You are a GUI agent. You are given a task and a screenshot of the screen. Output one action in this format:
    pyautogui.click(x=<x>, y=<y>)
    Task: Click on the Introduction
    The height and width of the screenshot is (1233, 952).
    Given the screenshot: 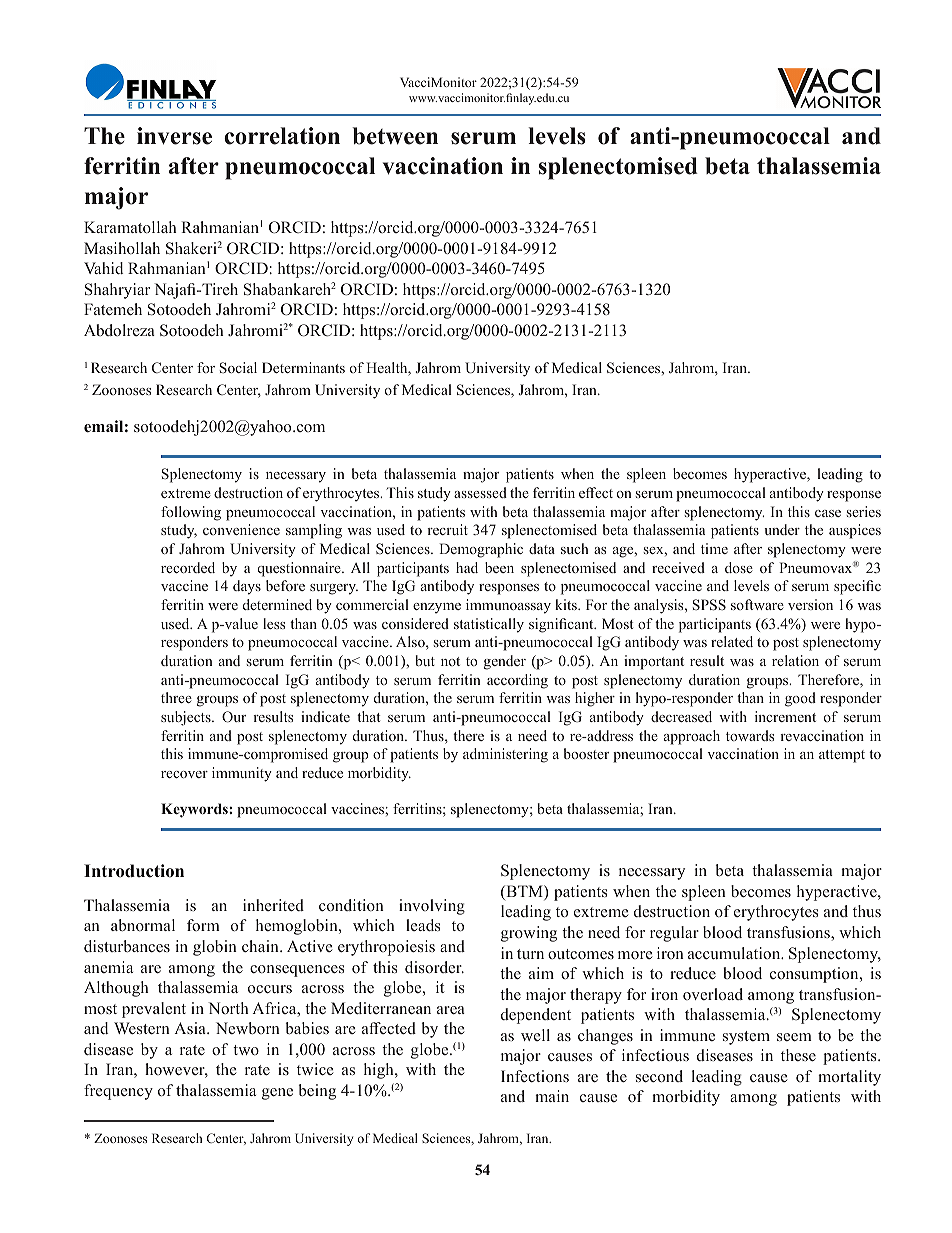 What is the action you would take?
    pyautogui.click(x=134, y=871)
